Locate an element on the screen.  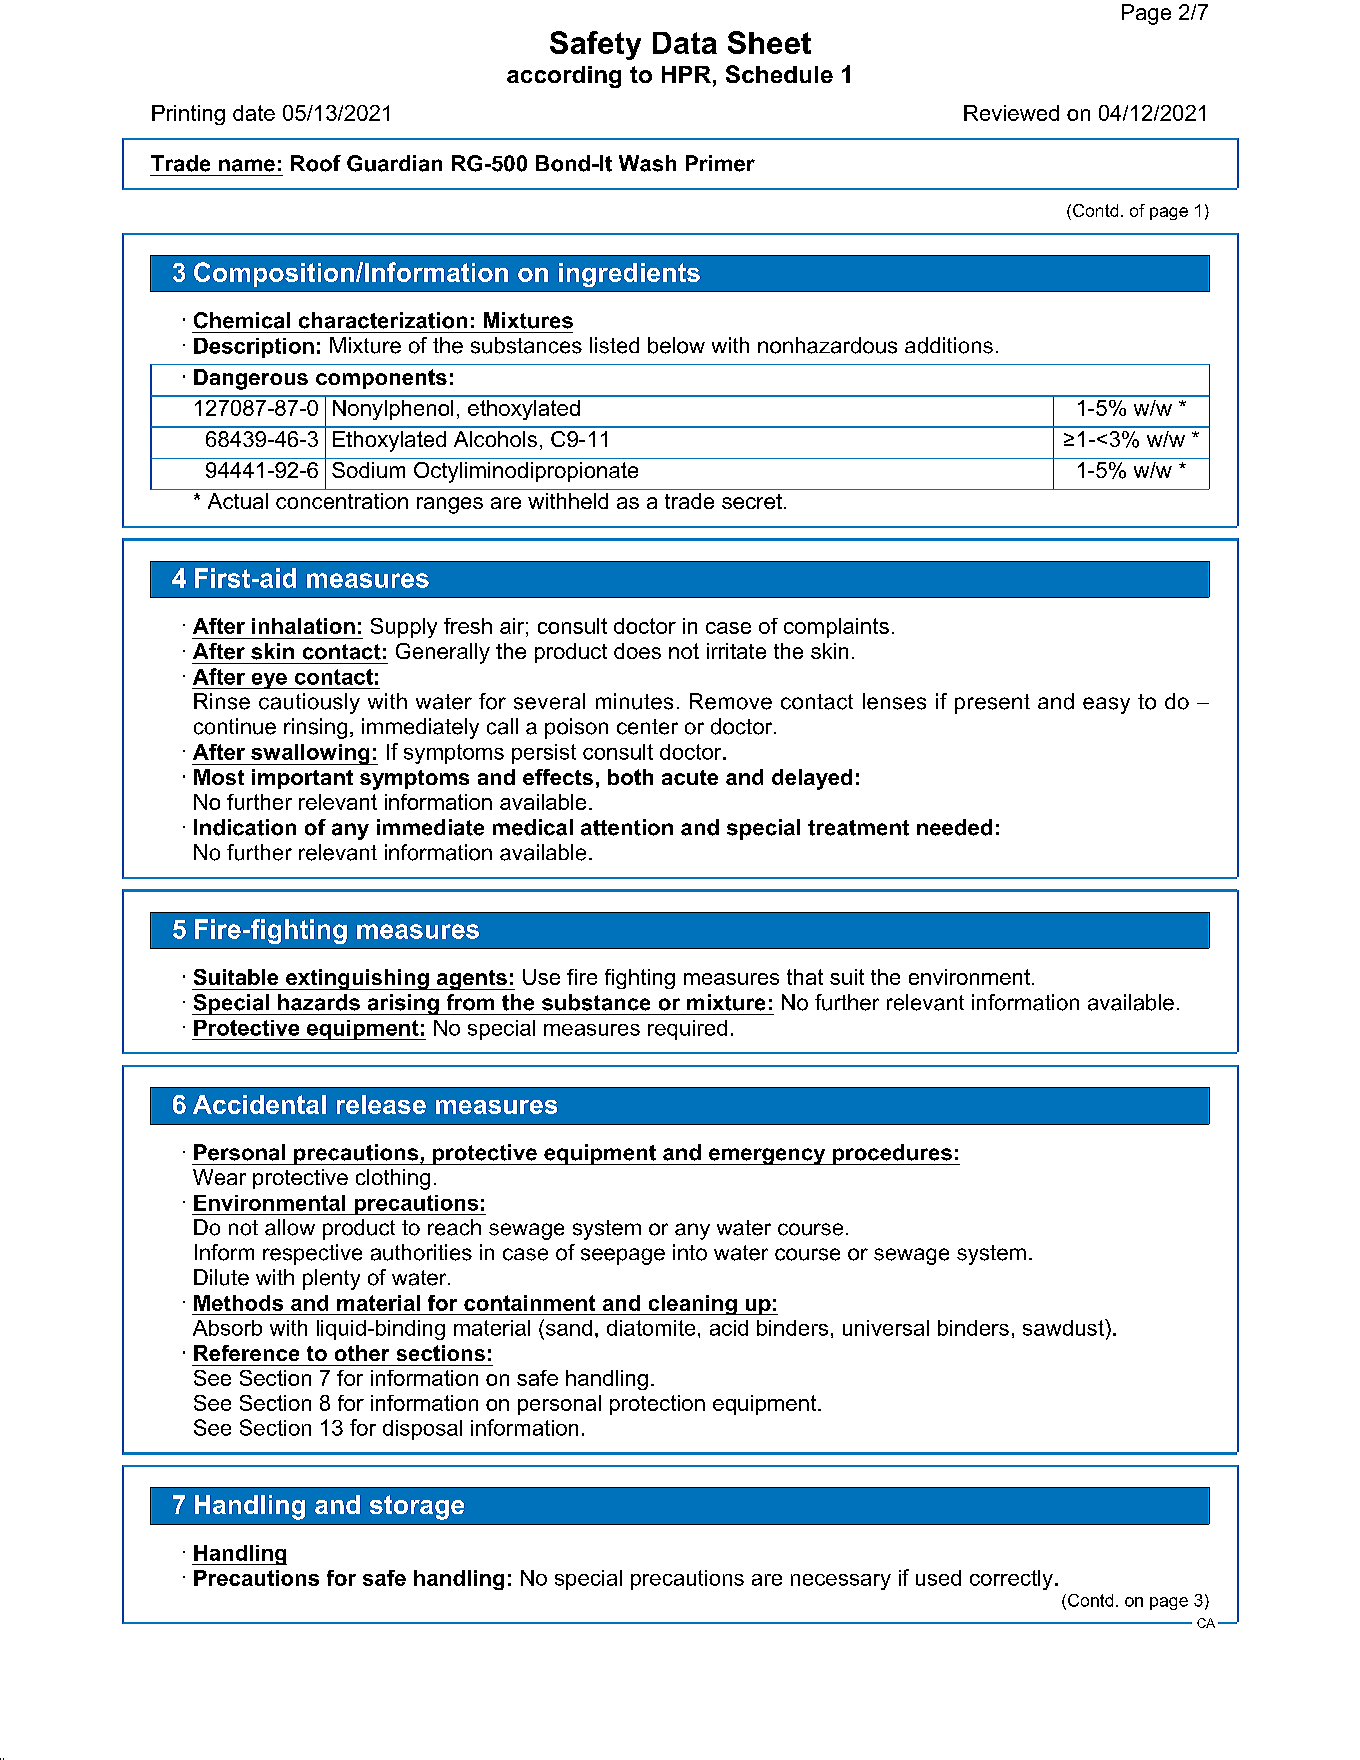
important is located at coordinates (302, 779).
